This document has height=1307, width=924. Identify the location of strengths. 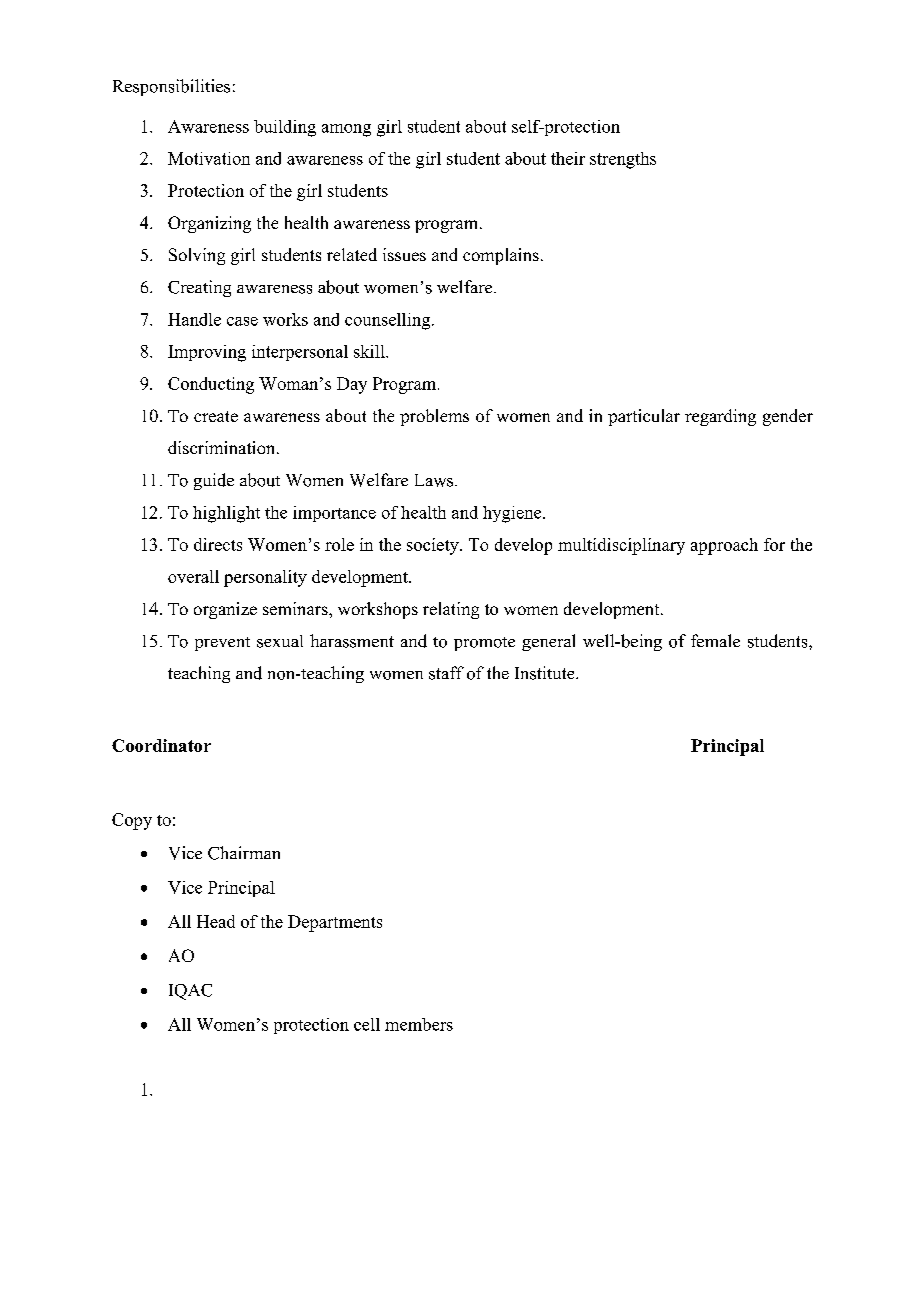
(623, 160).
